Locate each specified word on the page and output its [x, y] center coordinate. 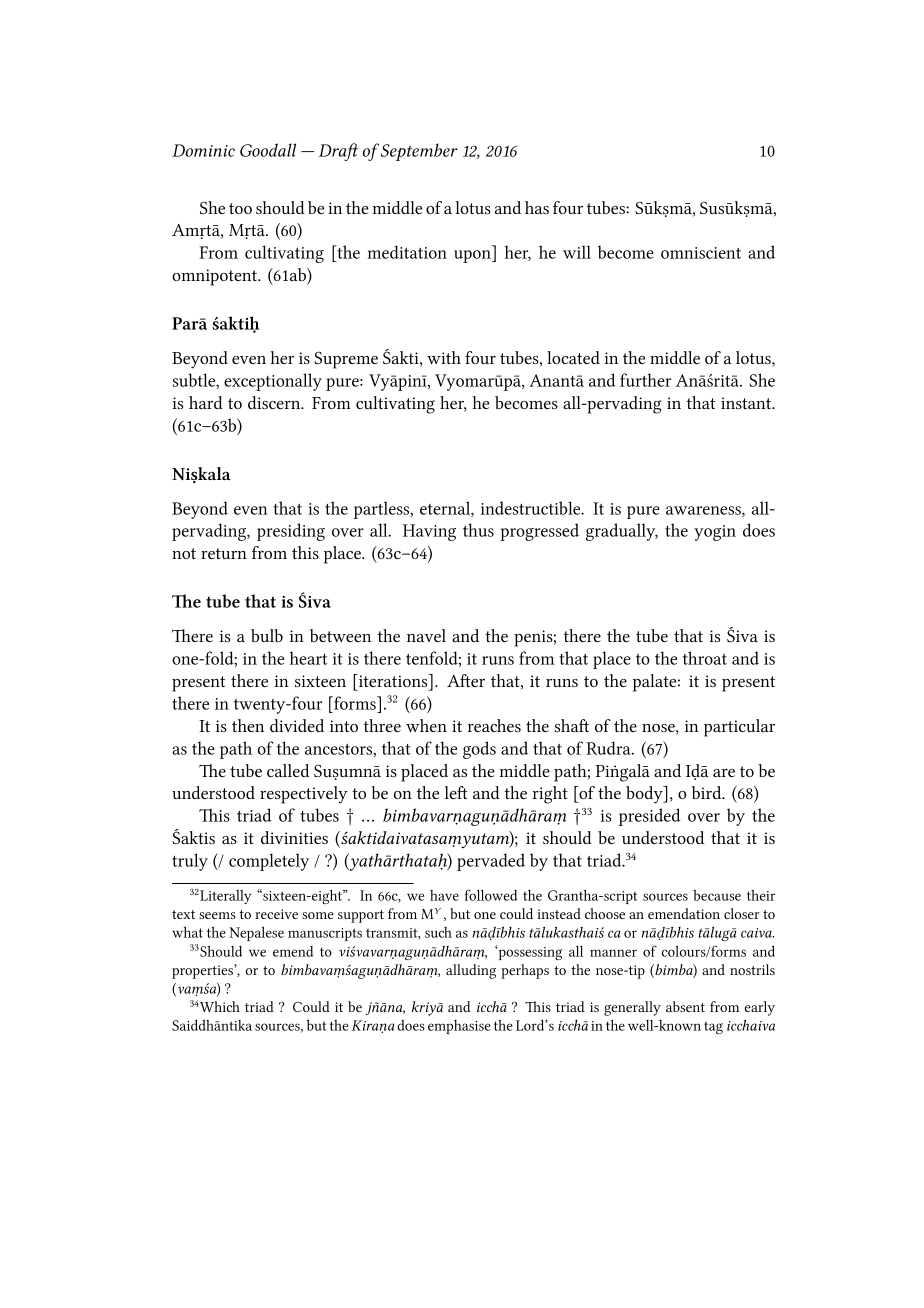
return [224, 553]
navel [426, 635]
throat [705, 658]
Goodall [268, 150]
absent [685, 1006]
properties [203, 971]
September [419, 152]
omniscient [701, 253]
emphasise [459, 1027]
